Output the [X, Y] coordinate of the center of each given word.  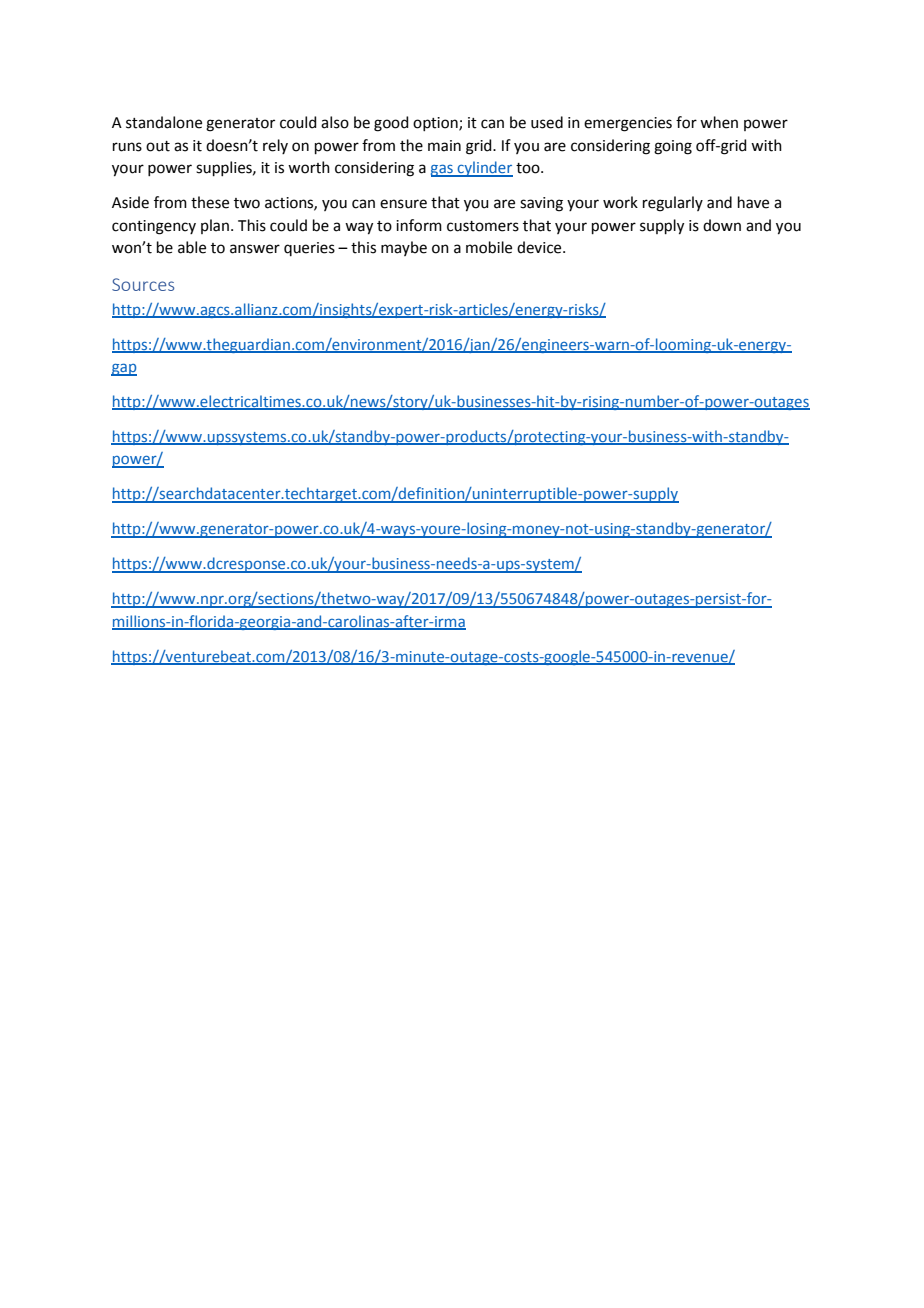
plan [215, 226]
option [436, 124]
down [722, 225]
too [529, 168]
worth [309, 167]
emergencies [628, 124]
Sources [143, 284]
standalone [164, 122]
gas [443, 170]
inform [419, 225]
